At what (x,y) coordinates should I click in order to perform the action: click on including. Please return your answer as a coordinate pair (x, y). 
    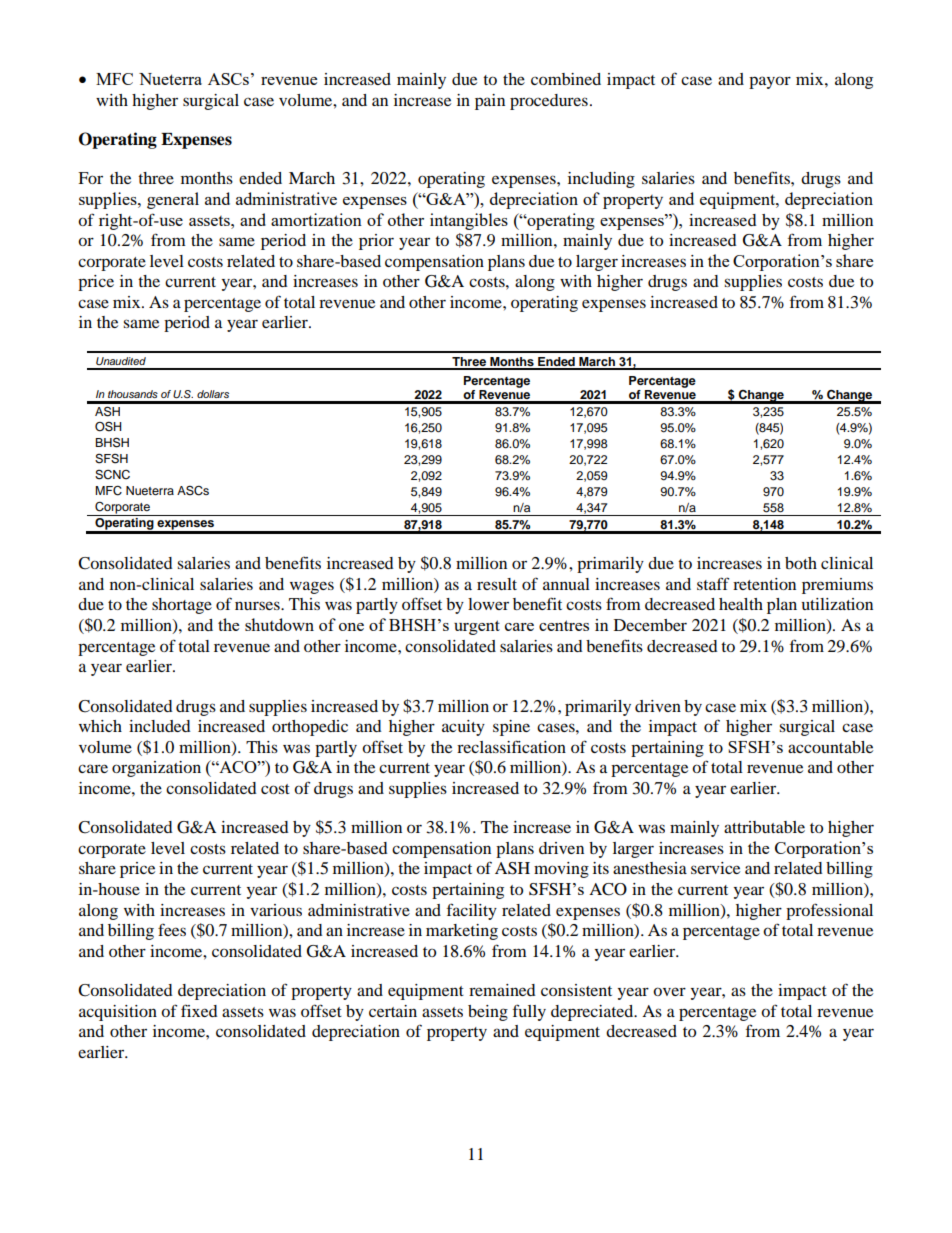
    Looking at the image, I should click on (601, 180).
